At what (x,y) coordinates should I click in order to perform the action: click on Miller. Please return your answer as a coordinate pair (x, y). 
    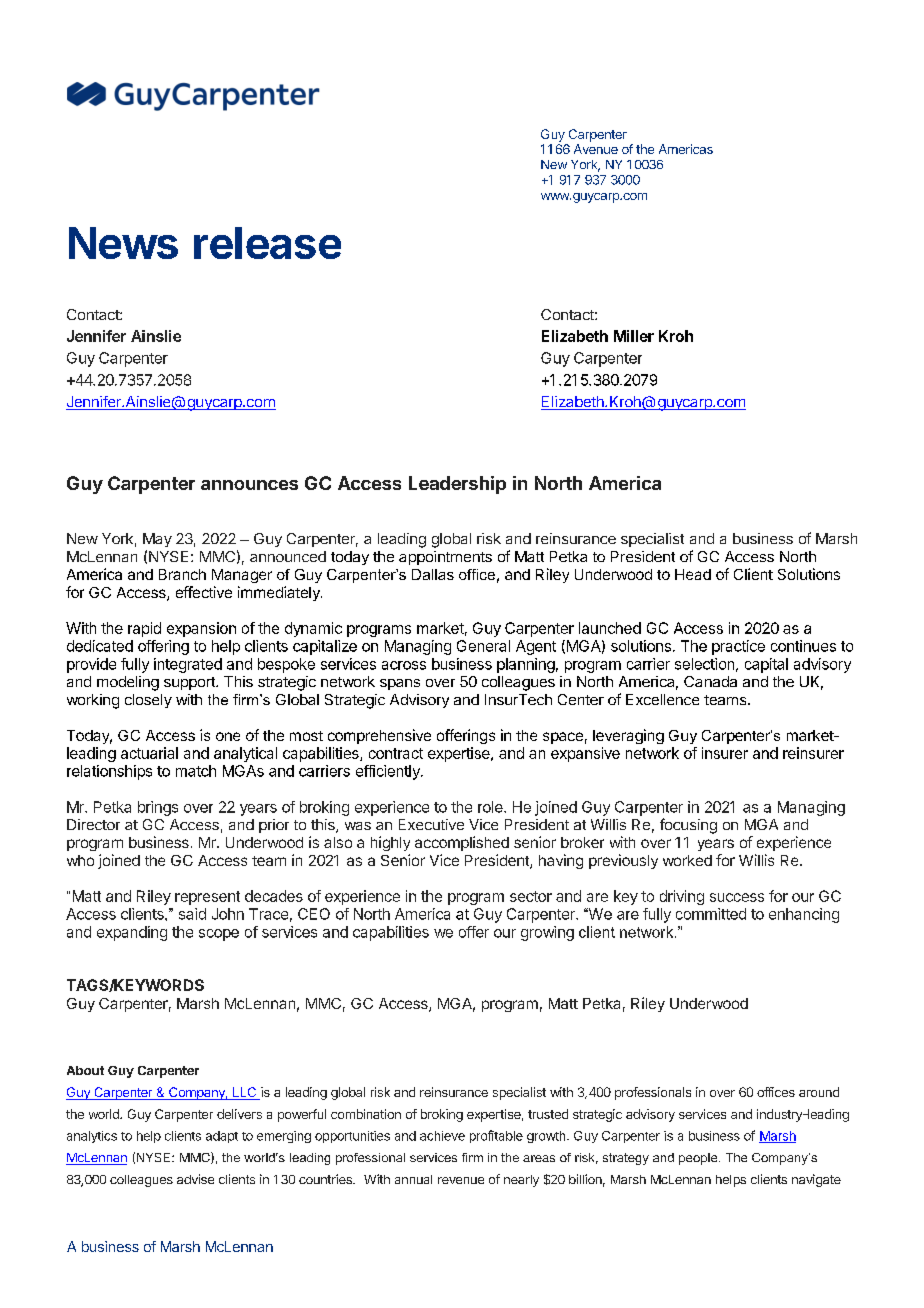
    Looking at the image, I should click on (634, 336).
